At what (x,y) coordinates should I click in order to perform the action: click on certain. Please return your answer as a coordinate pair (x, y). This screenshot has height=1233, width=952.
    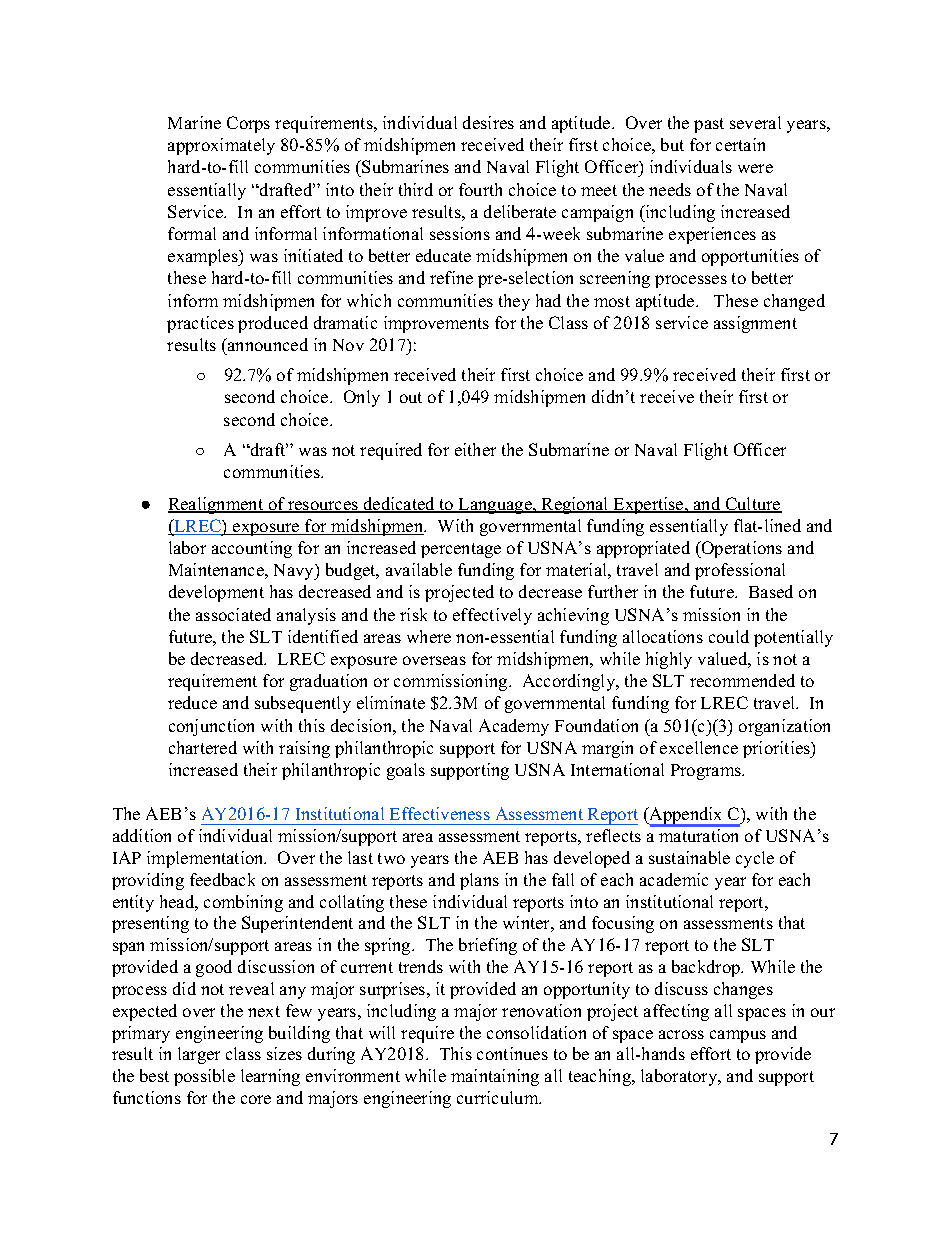
    Looking at the image, I should click on (740, 144).
